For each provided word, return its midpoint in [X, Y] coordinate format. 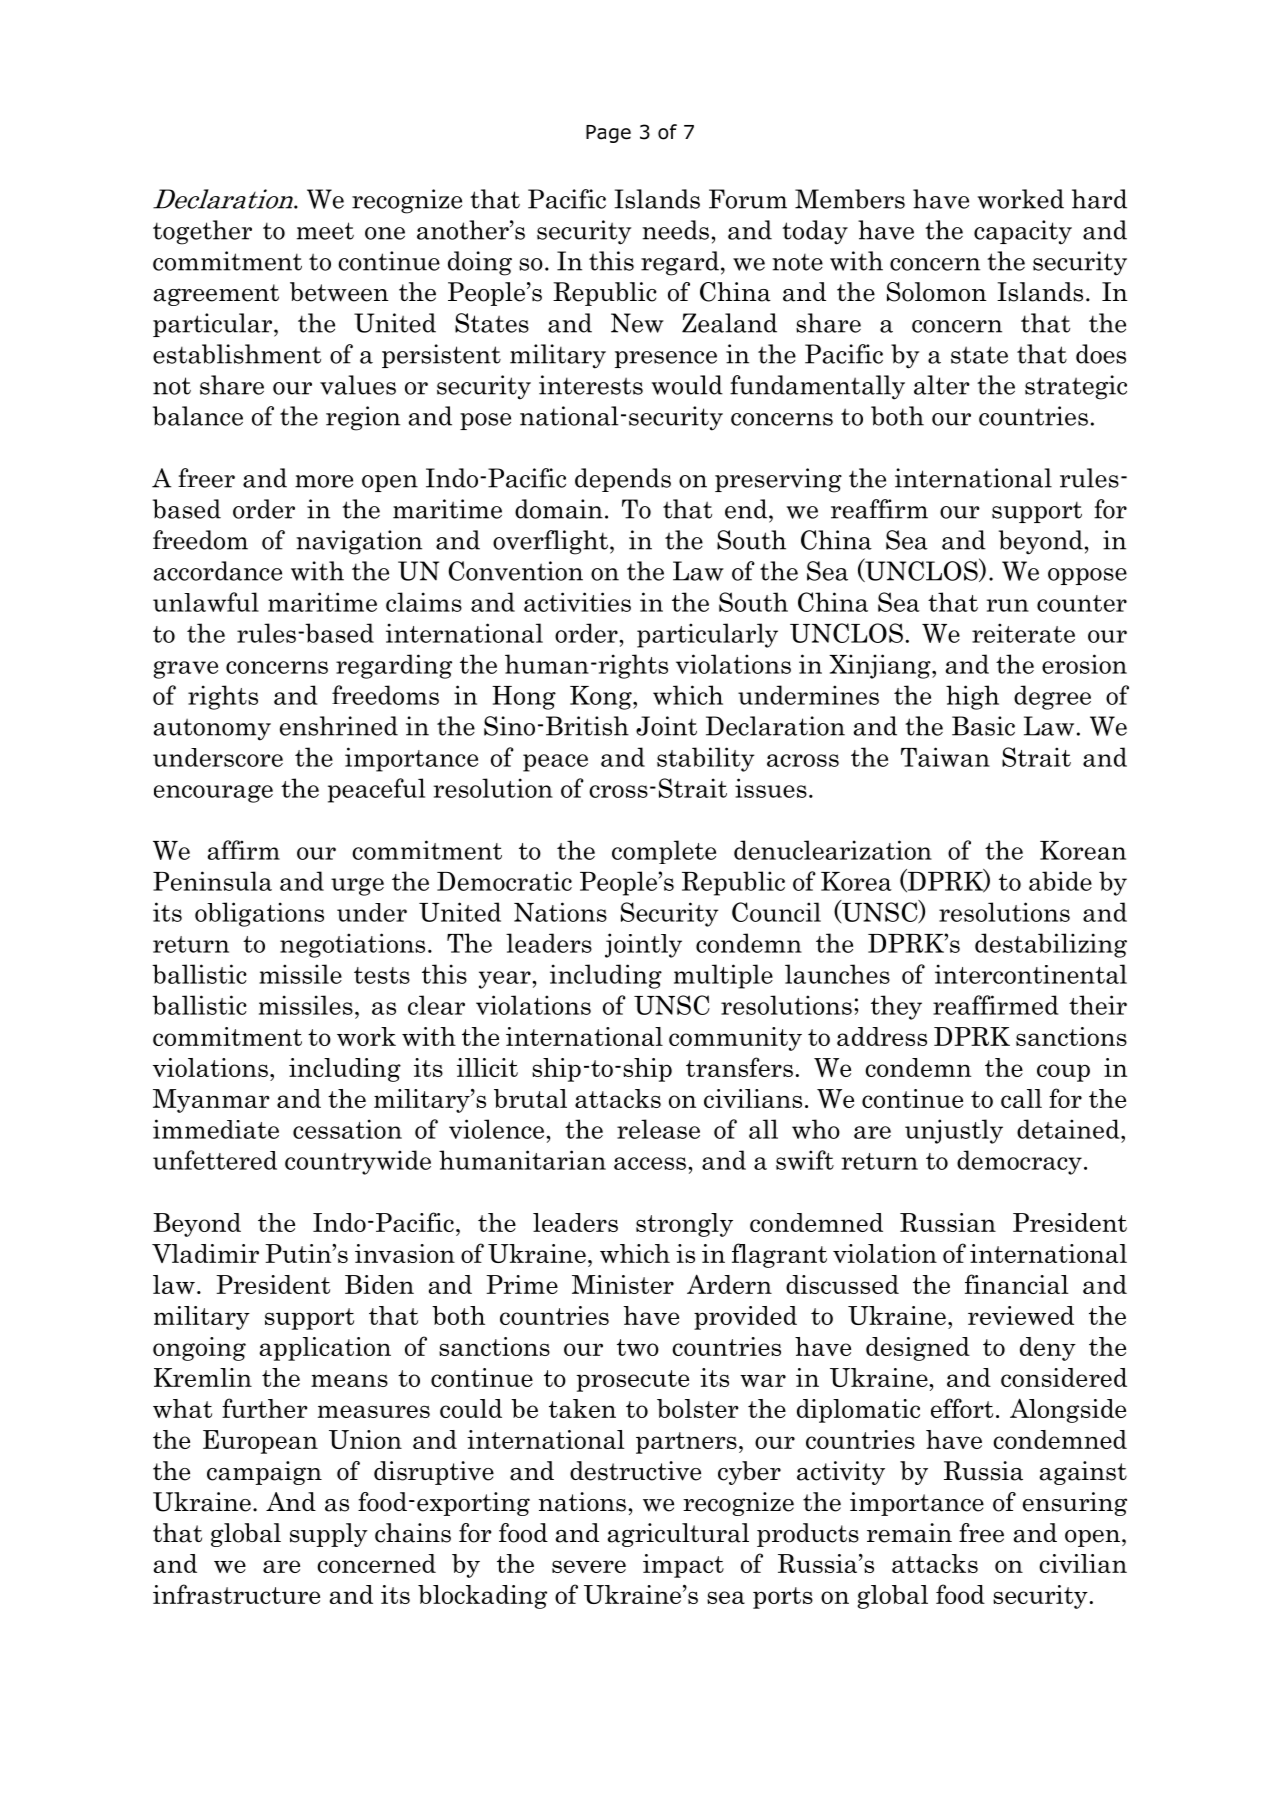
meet [325, 231]
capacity [1023, 232]
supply [329, 1535]
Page [608, 134]
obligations [259, 914]
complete [664, 852]
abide [1060, 881]
